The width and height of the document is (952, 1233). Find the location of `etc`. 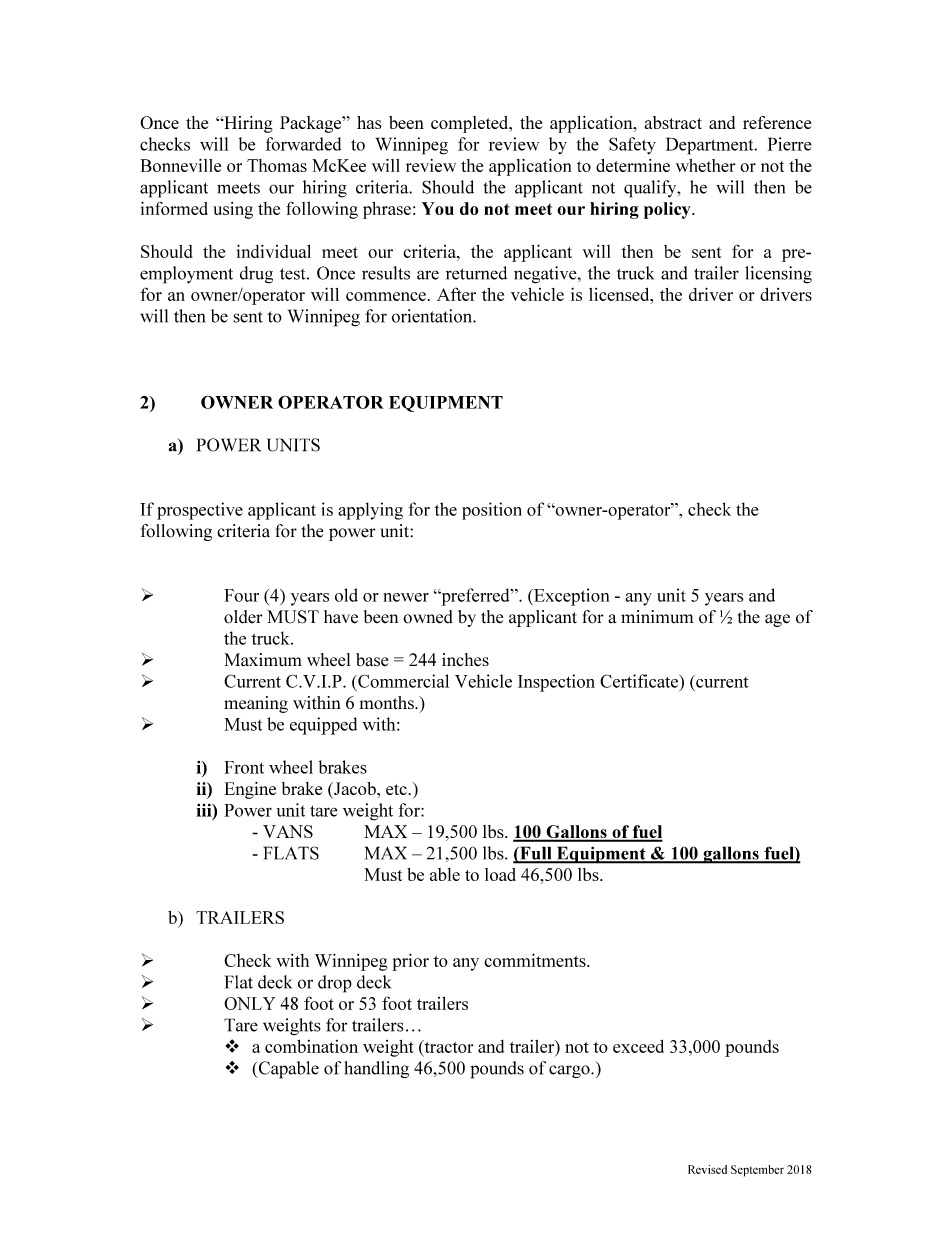

etc is located at coordinates (397, 789).
